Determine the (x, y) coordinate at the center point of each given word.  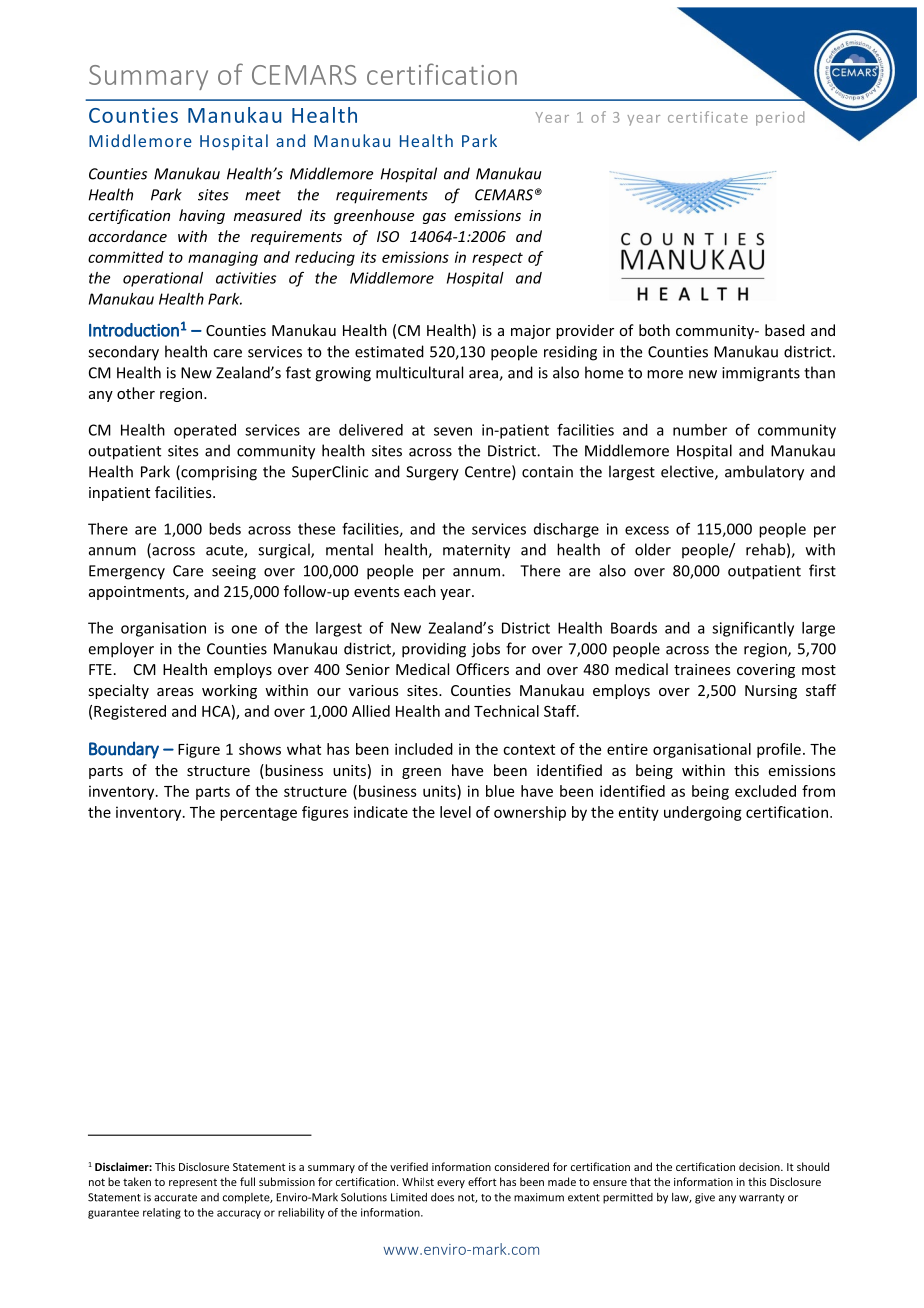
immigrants (761, 374)
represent (193, 1183)
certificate (708, 117)
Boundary (124, 750)
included (424, 749)
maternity (476, 551)
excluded (765, 791)
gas (434, 218)
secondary (123, 353)
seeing (234, 572)
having (202, 216)
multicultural (419, 372)
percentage (258, 814)
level (455, 812)
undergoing (703, 813)
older (653, 549)
